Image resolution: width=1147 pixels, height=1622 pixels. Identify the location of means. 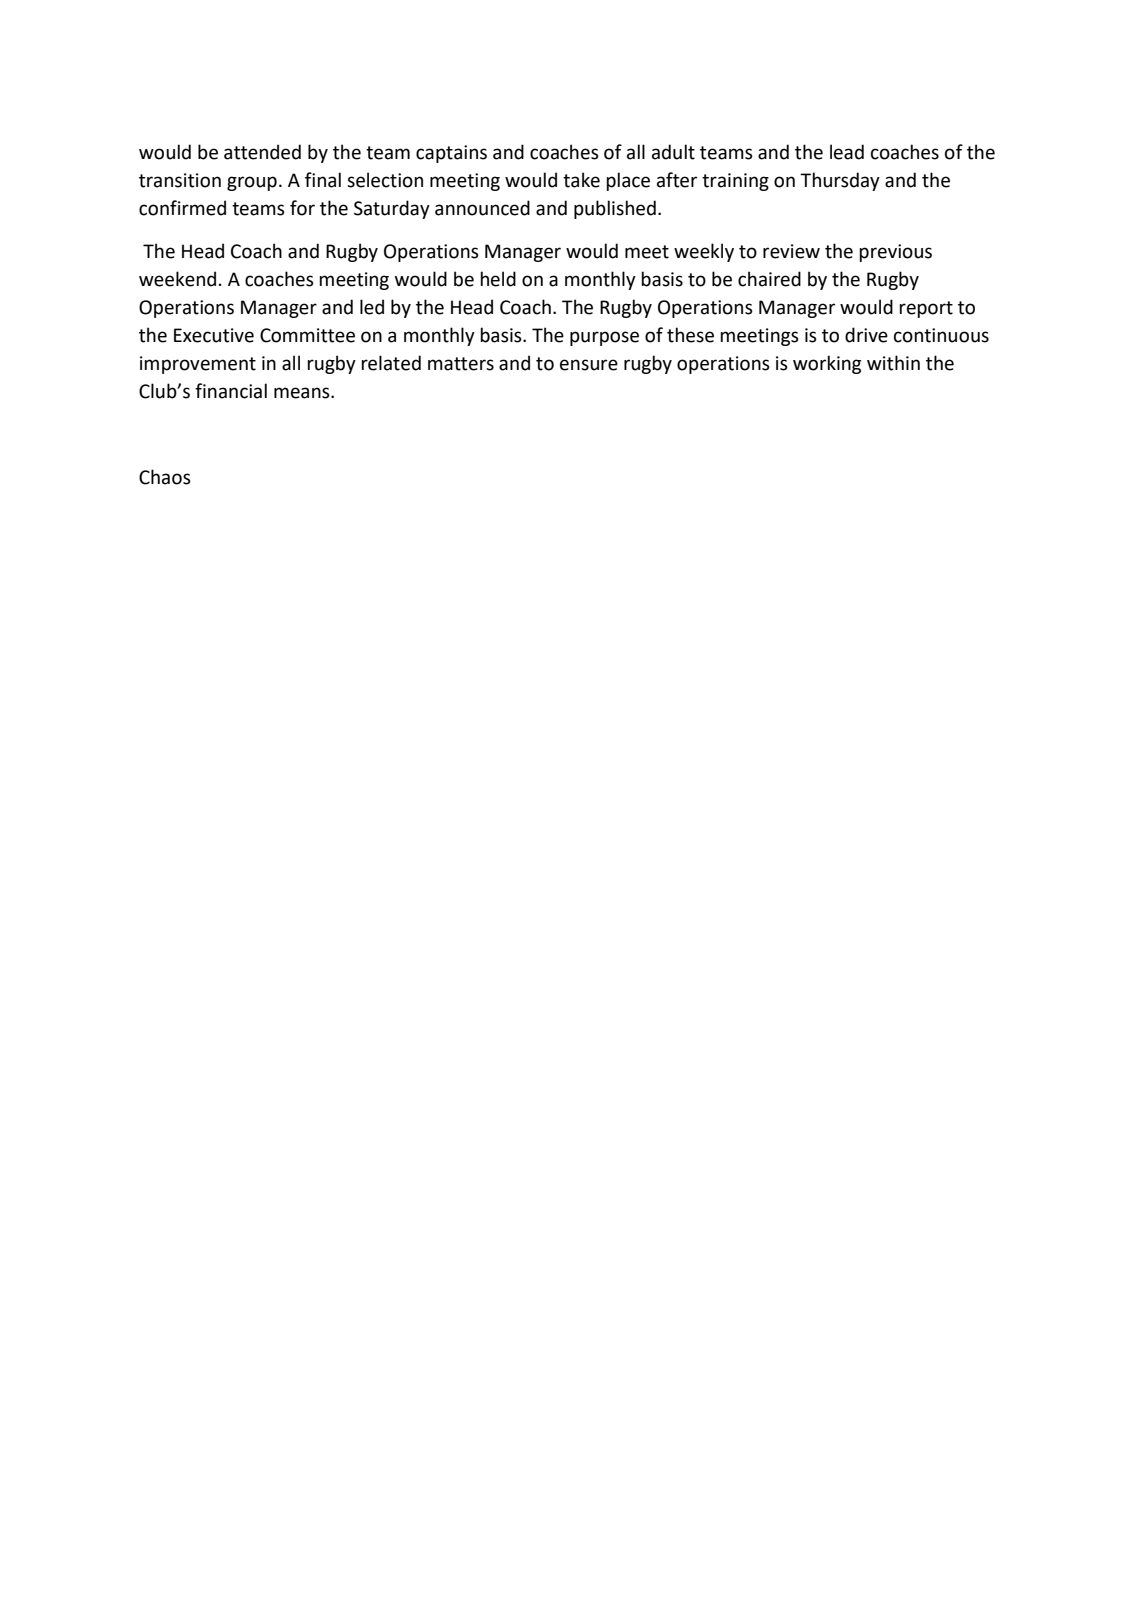
(303, 393).
